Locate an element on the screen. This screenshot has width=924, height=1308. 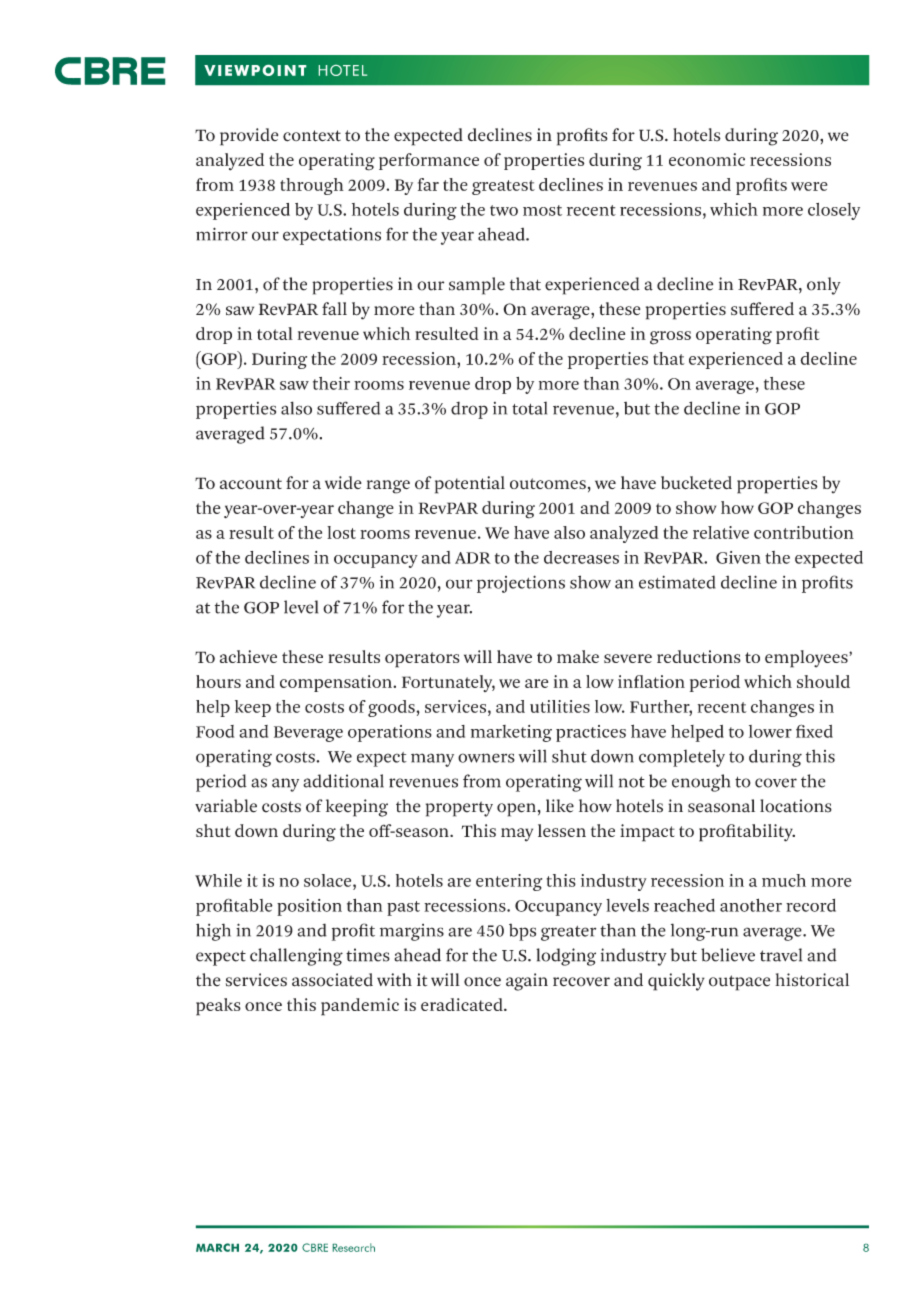
were is located at coordinates (809, 186).
